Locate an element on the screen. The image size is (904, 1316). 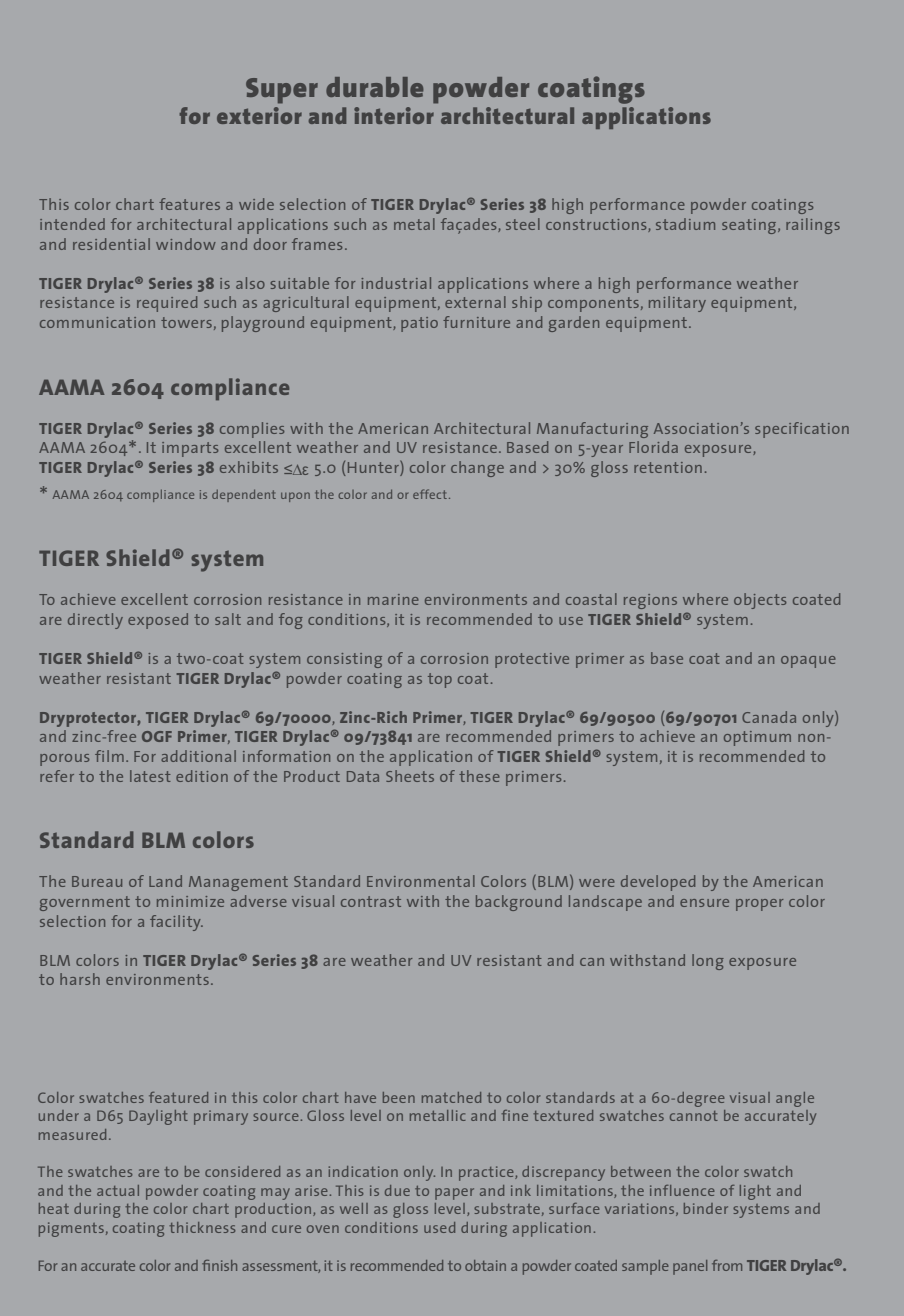
used is located at coordinates (439, 1227).
